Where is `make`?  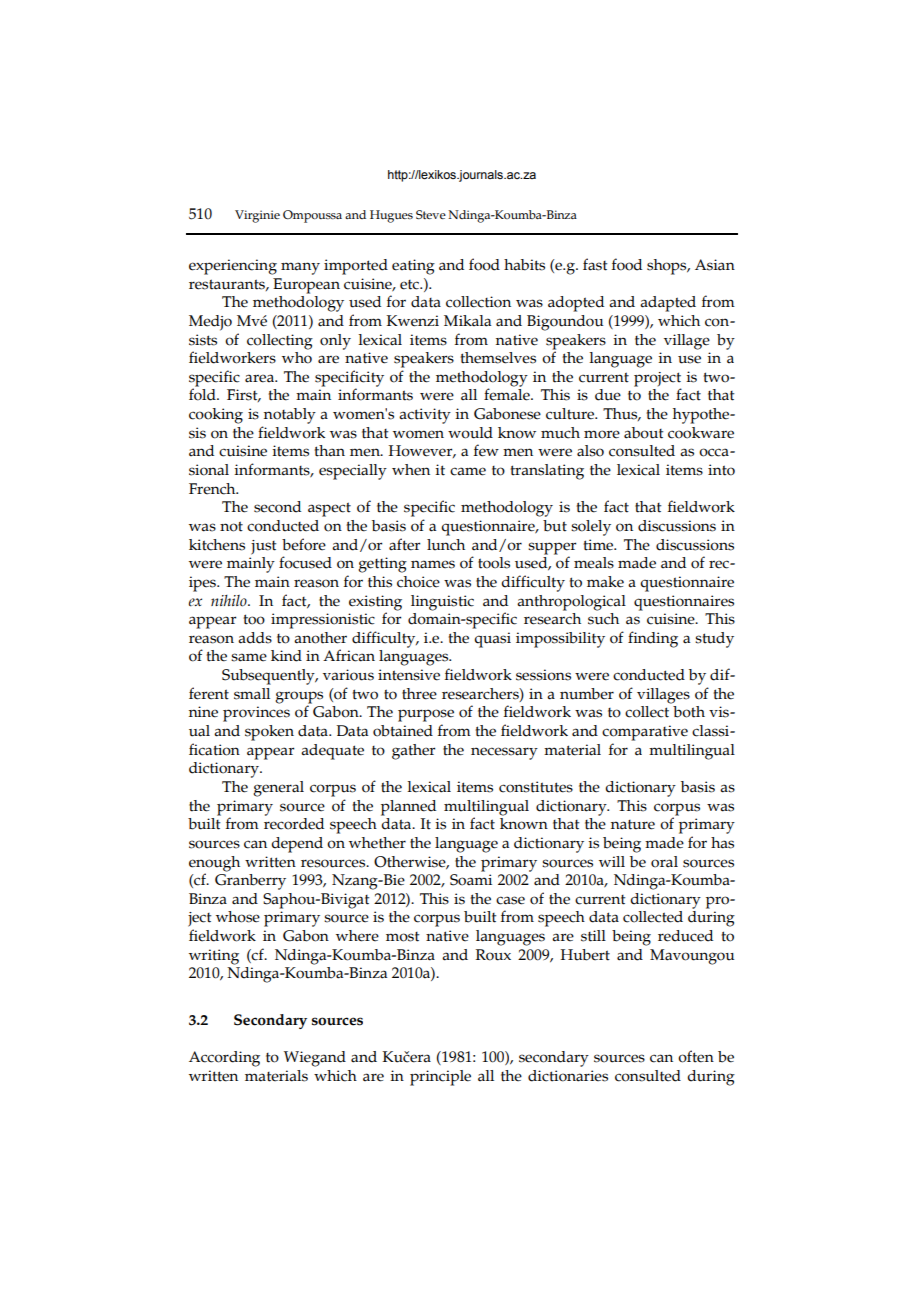 make is located at coordinates (605, 582).
